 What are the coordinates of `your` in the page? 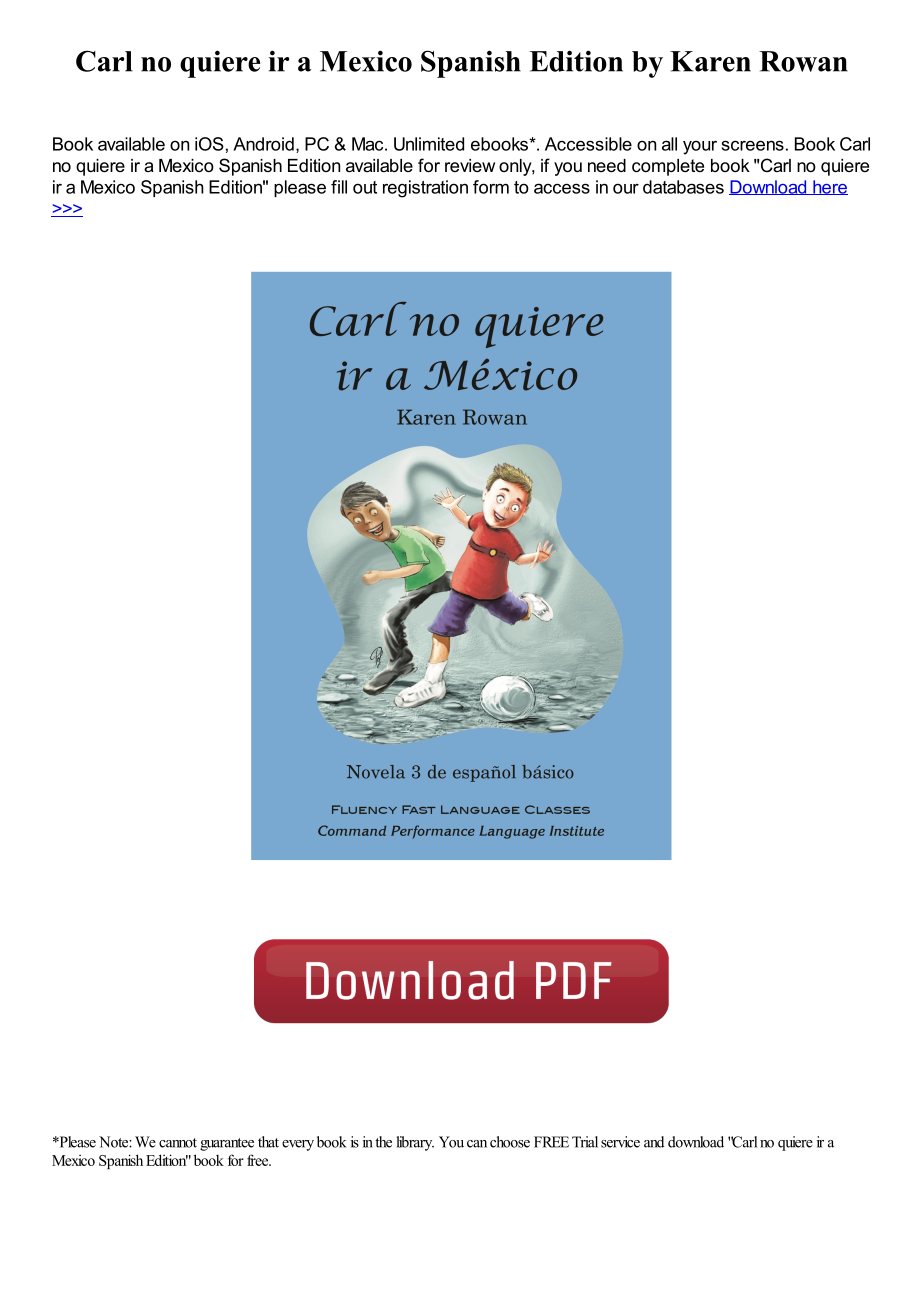 It's located at (700, 147).
